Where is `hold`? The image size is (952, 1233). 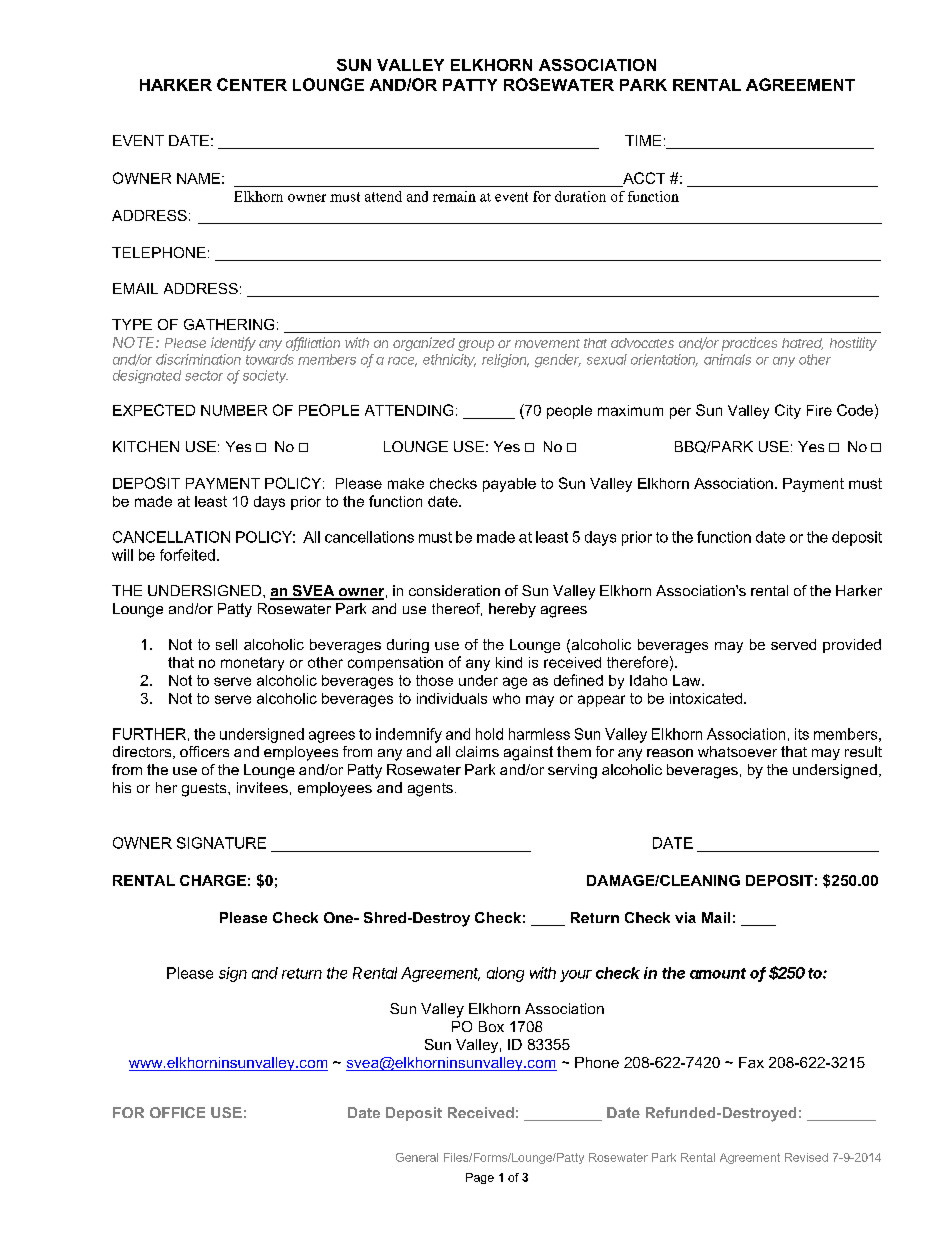
hold is located at coordinates (489, 734).
